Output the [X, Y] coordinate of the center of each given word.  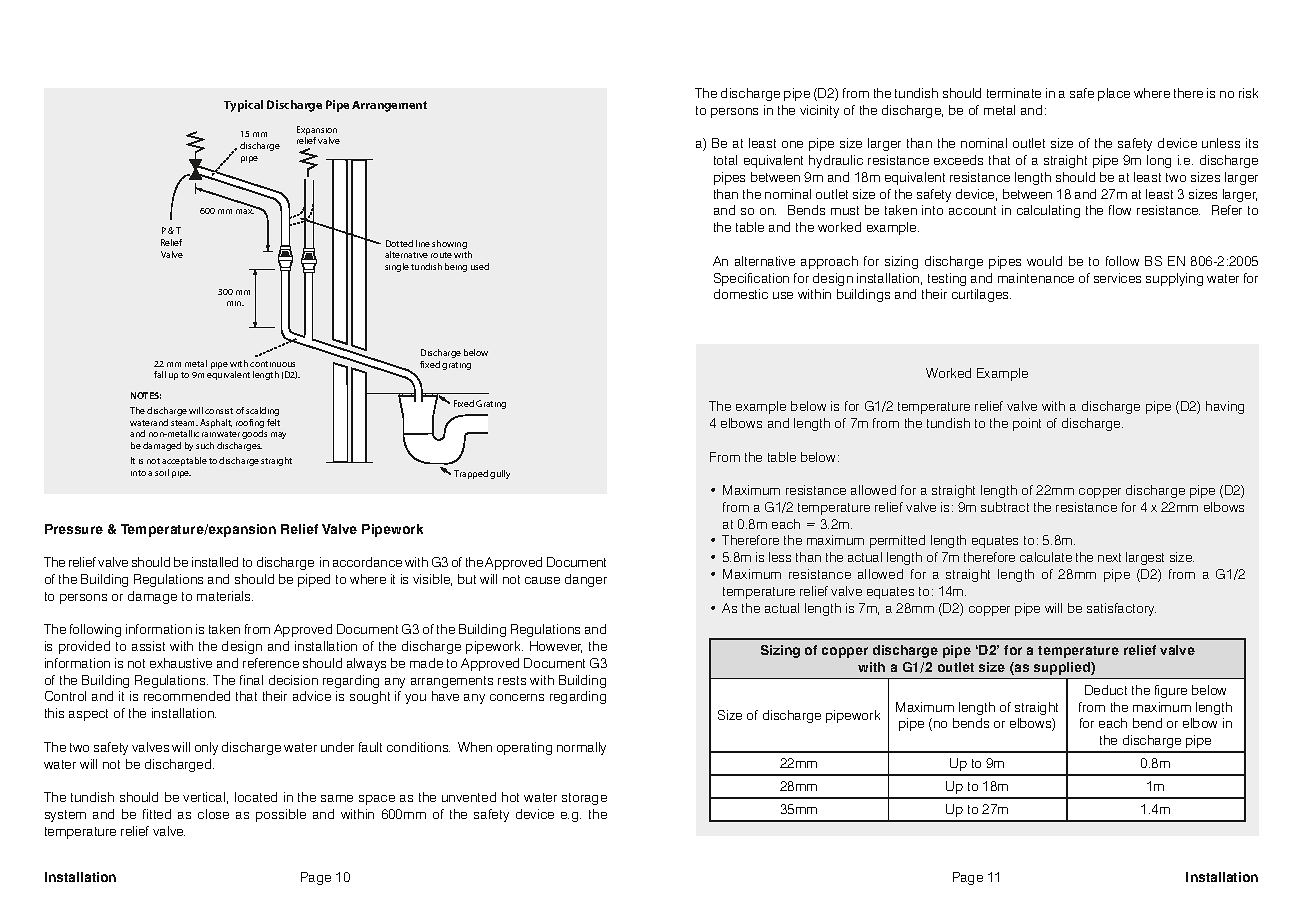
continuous [272, 364]
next [1109, 557]
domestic [741, 294]
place [1114, 94]
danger [586, 580]
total [725, 160]
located [256, 797]
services [1117, 278]
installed [215, 562]
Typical [243, 106]
